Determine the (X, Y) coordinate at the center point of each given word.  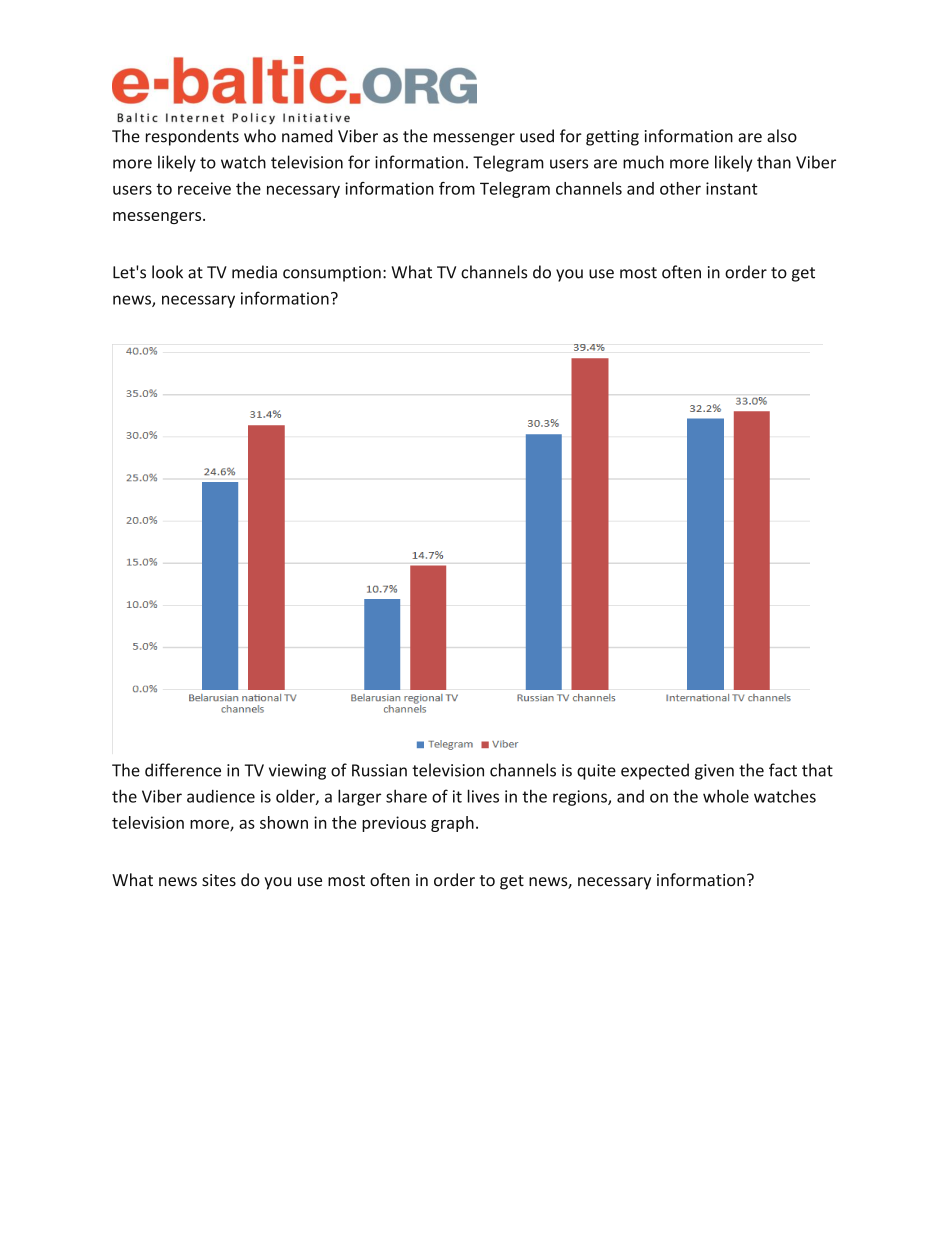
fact (783, 770)
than (774, 162)
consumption (332, 274)
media (254, 272)
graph (452, 824)
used (537, 136)
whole (726, 796)
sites (219, 880)
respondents (192, 137)
